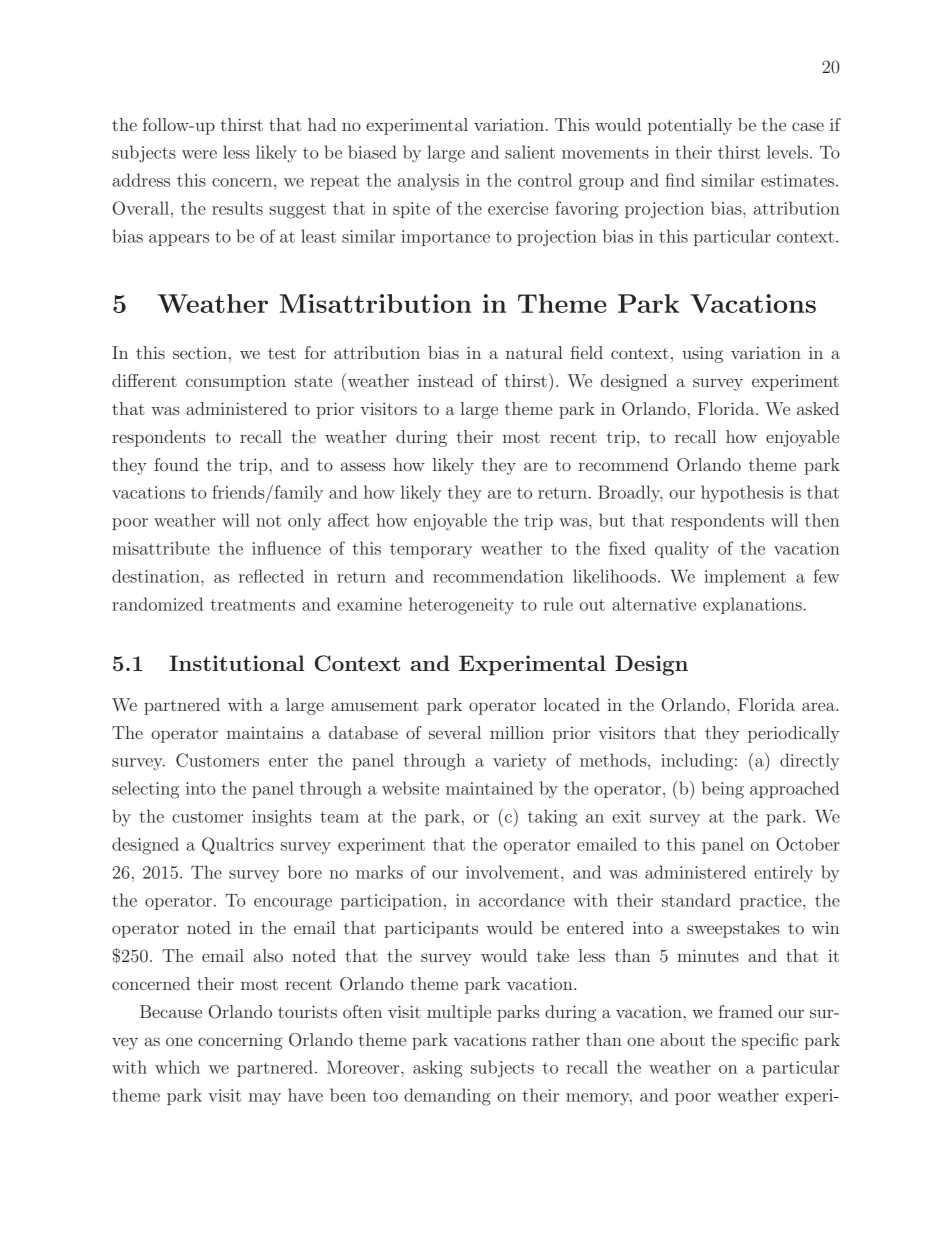  Describe the element at coordinates (199, 154) in the document. I see `were` at that location.
